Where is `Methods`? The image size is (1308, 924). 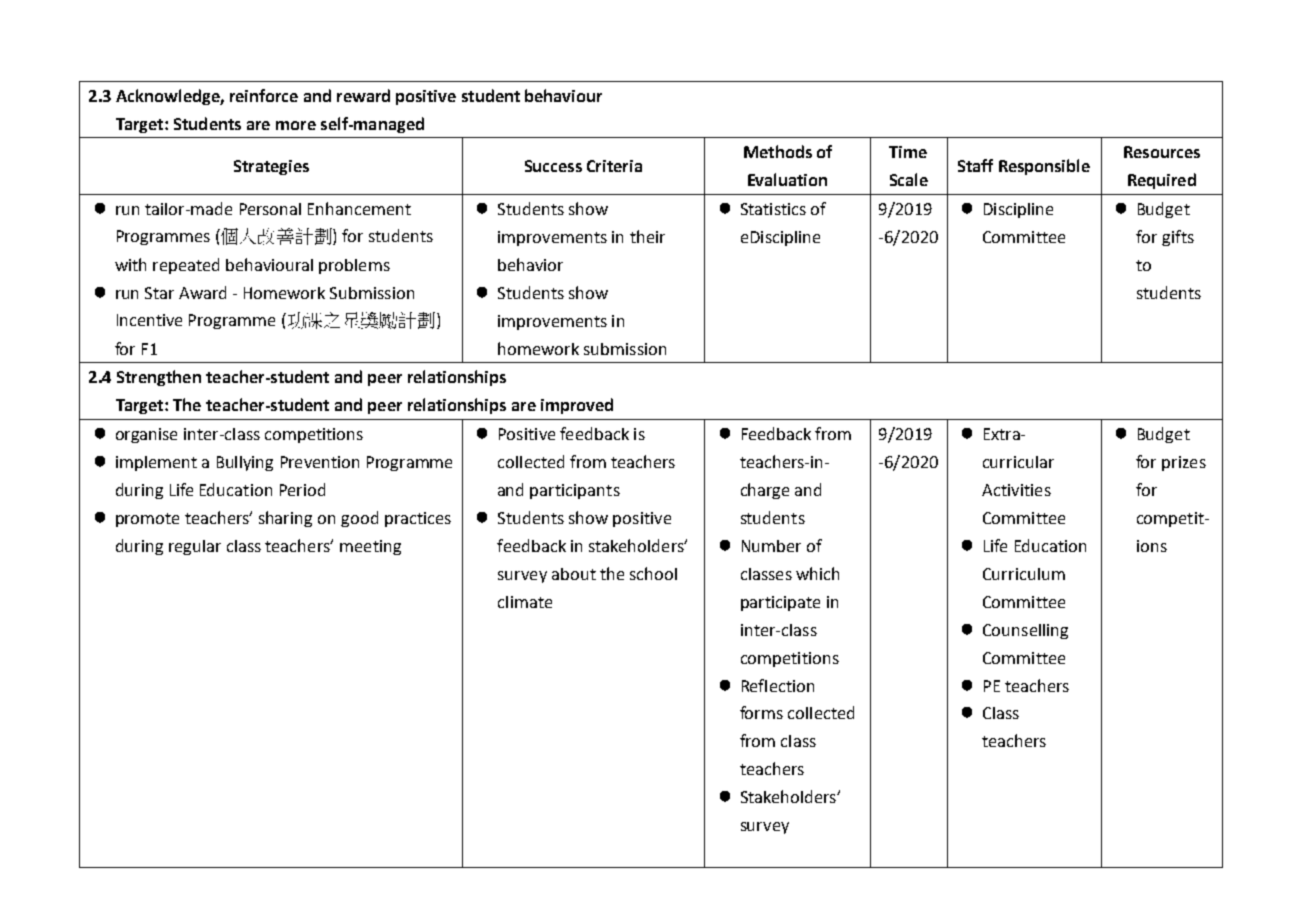 Methods is located at coordinates (778, 151).
